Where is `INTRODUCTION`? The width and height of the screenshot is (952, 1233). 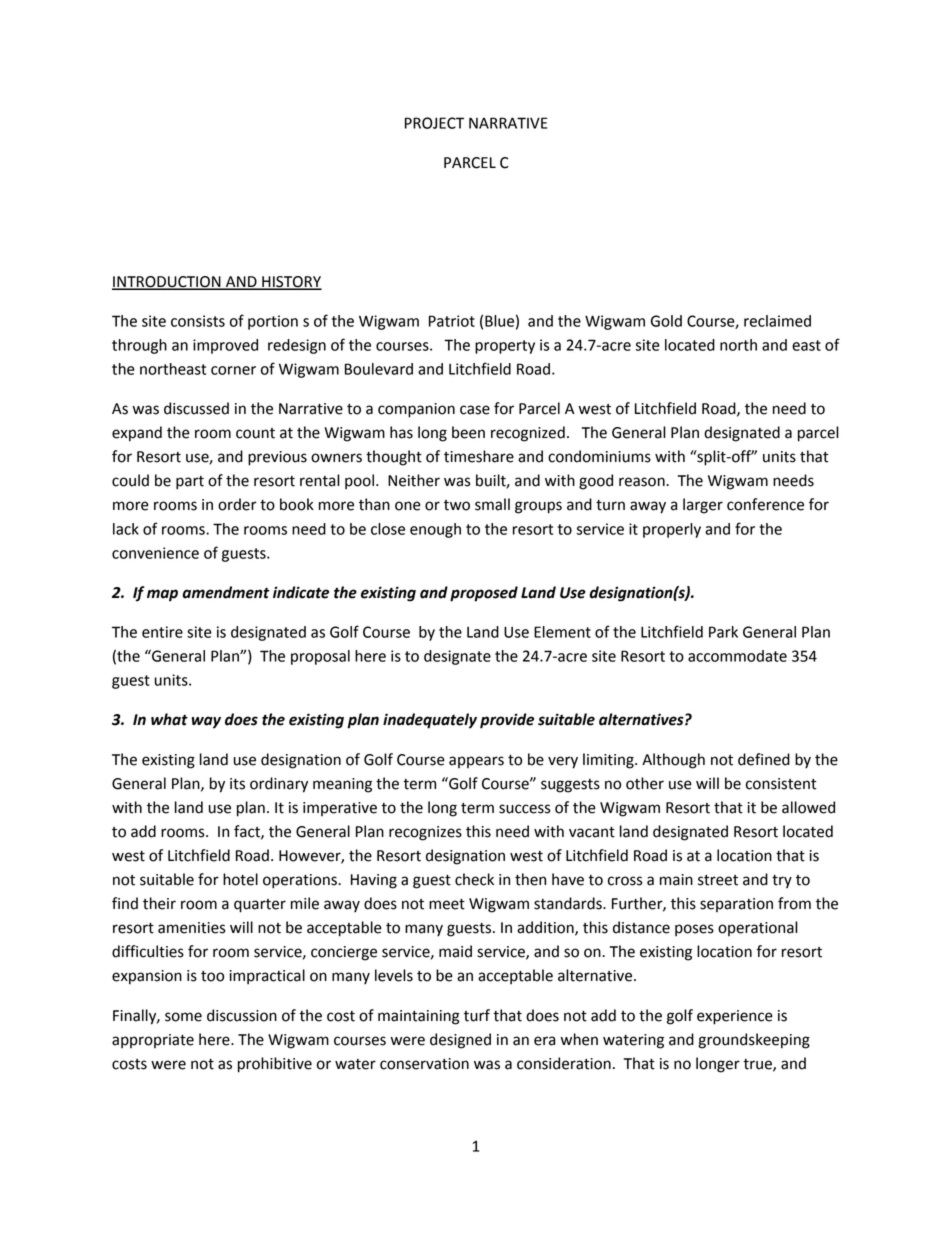 INTRODUCTION is located at coordinates (167, 282).
